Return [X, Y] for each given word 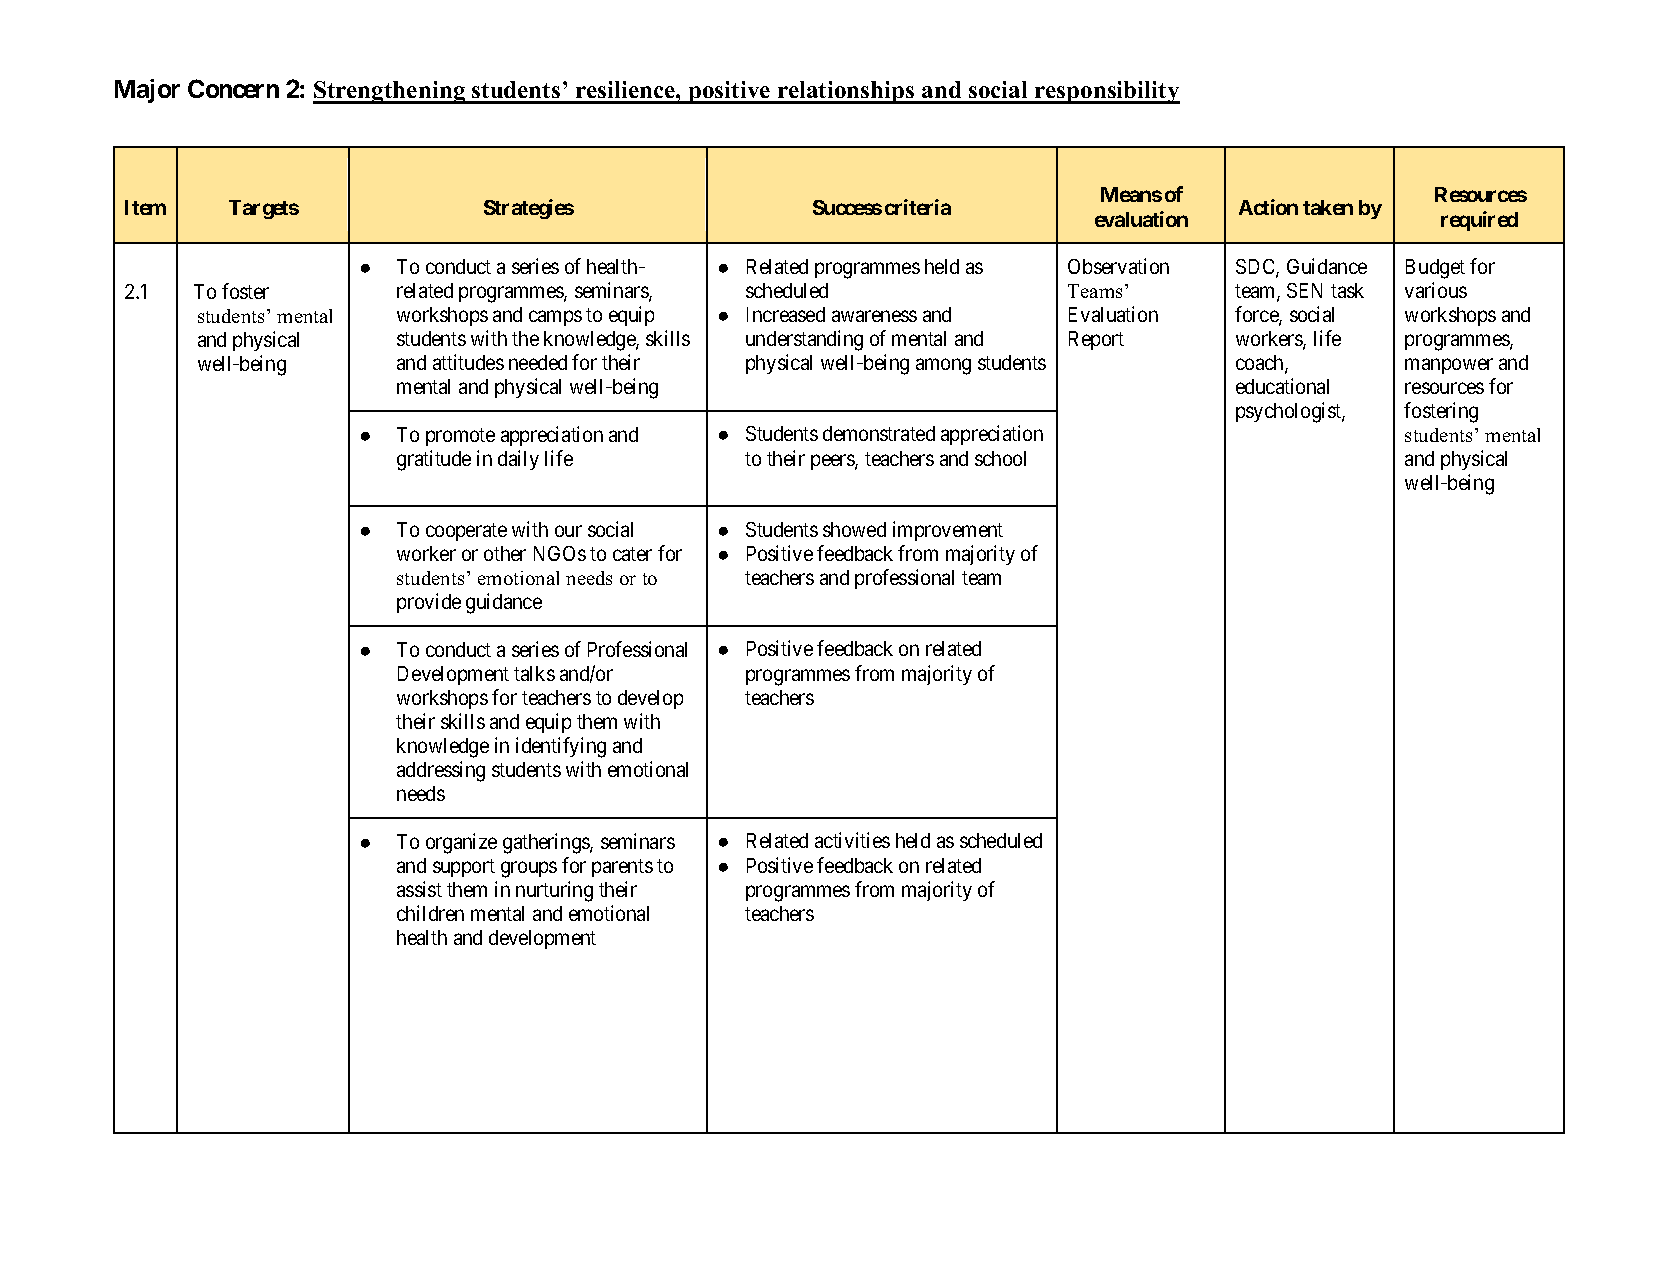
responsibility [1106, 92]
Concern [233, 88]
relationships [846, 92]
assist [419, 889]
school [1000, 458]
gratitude [434, 460]
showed [854, 529]
